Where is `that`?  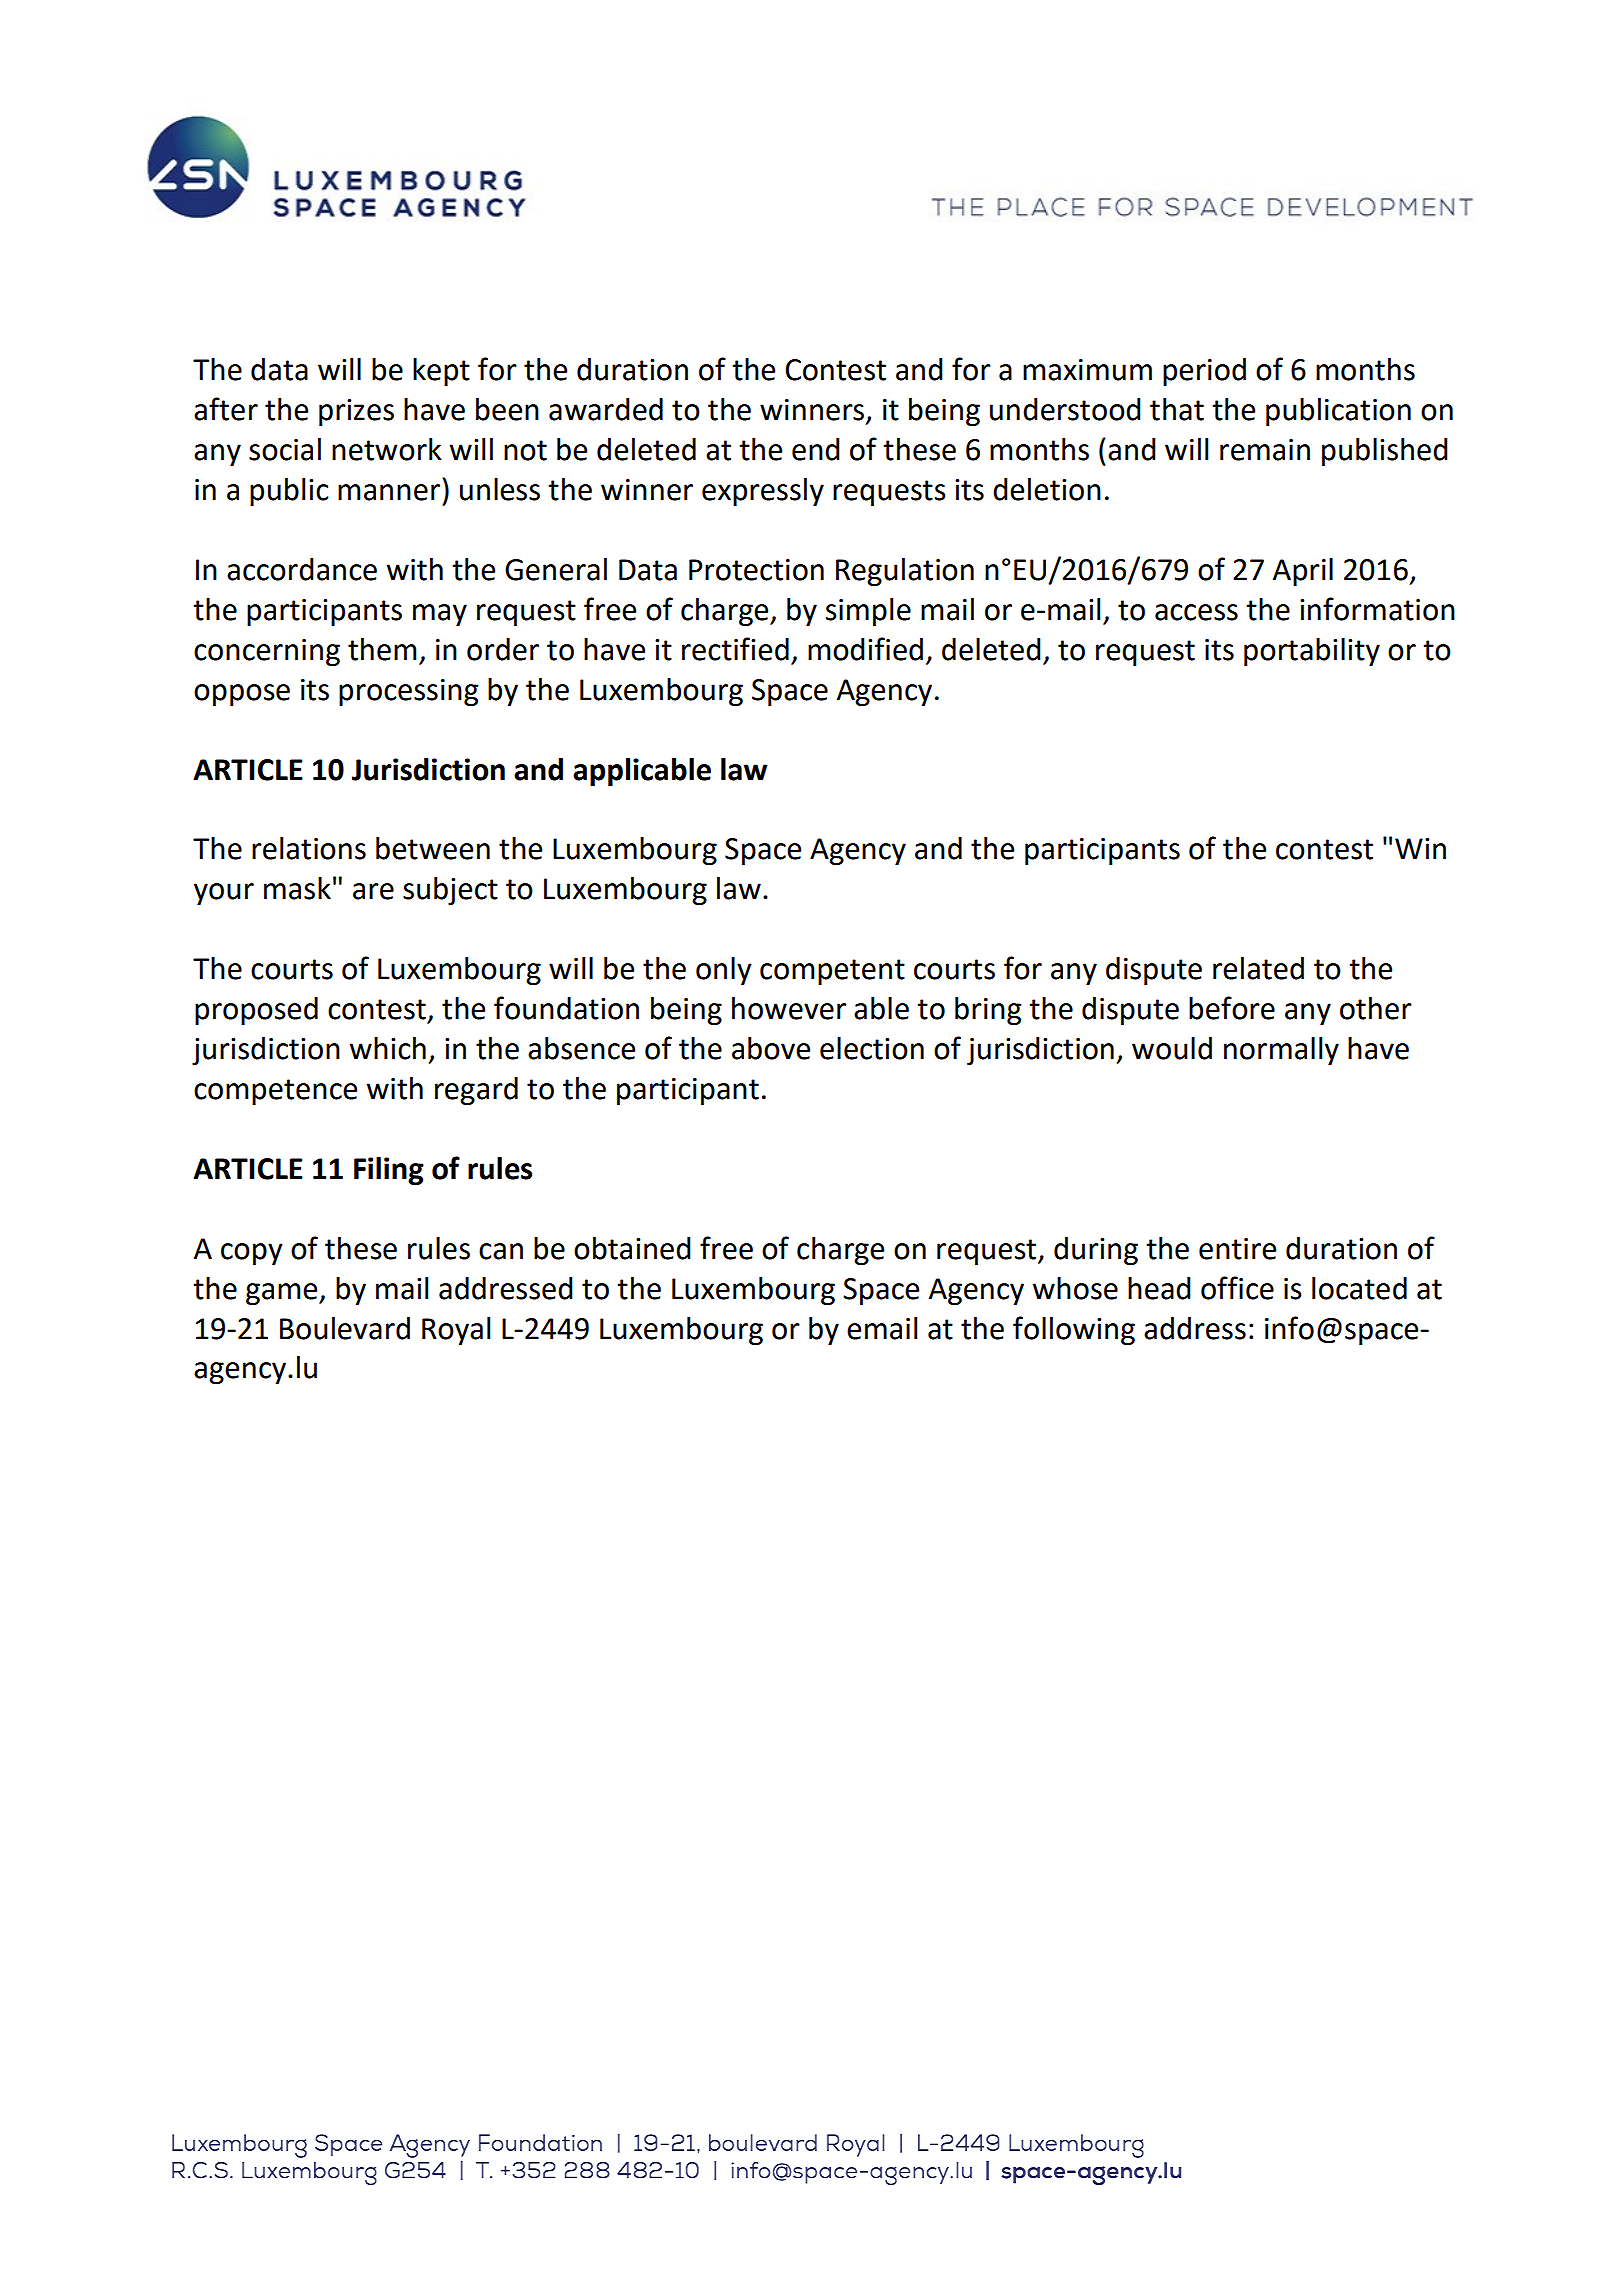
that is located at coordinates (1177, 409).
